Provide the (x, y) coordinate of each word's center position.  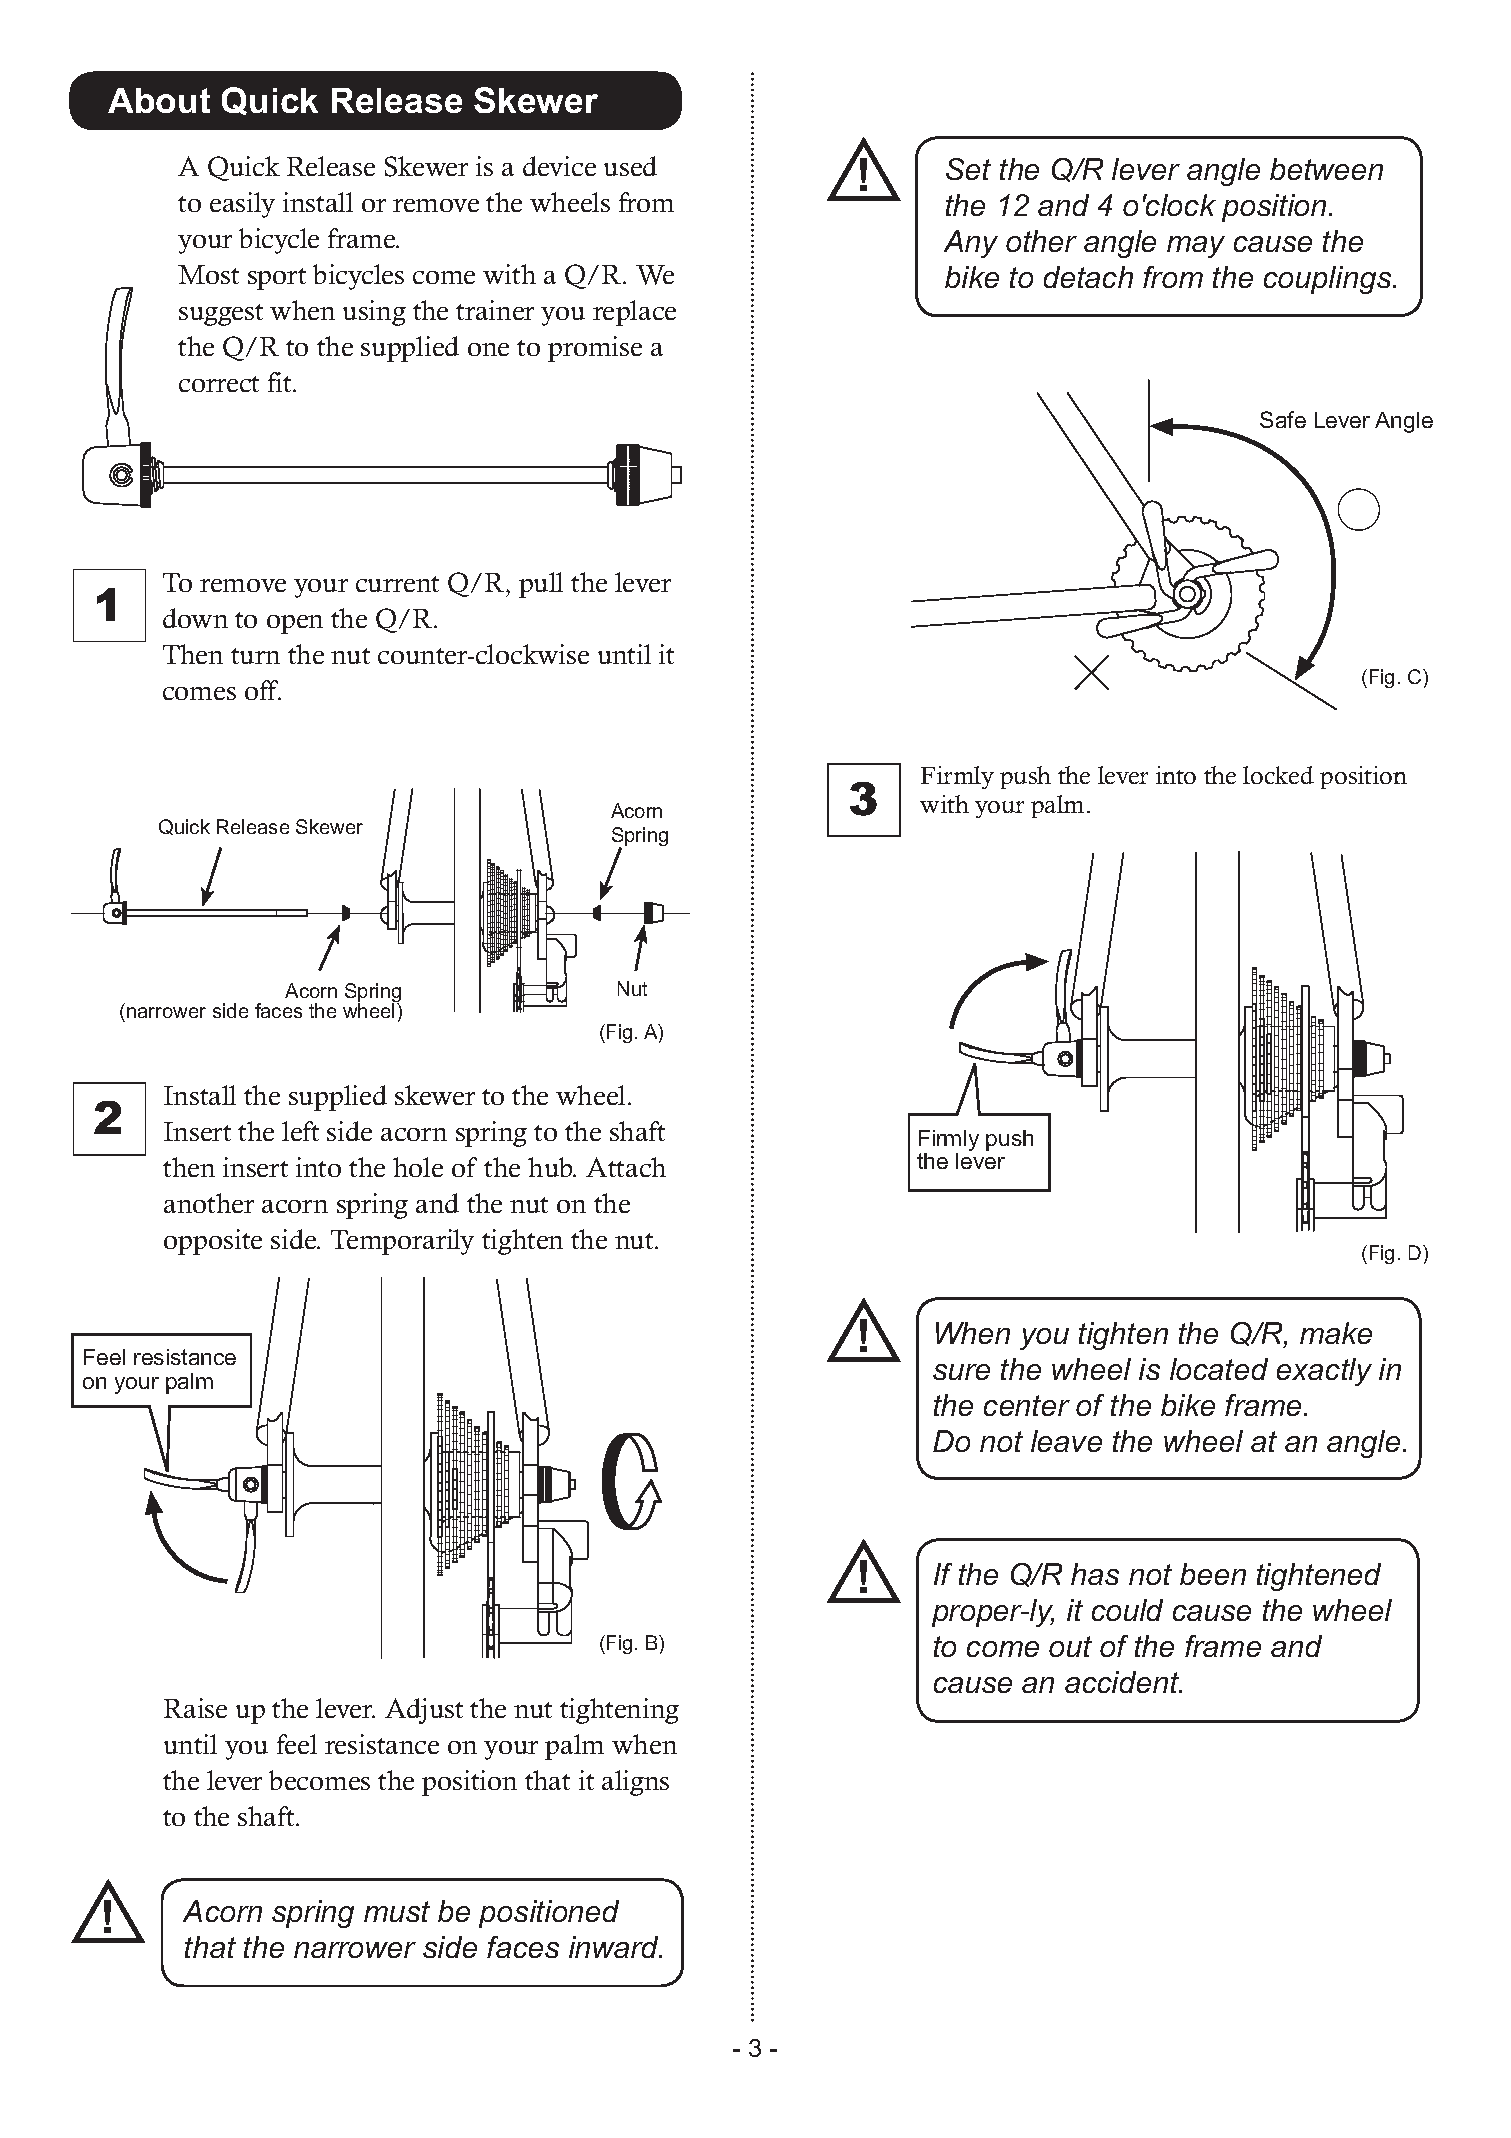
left (300, 1131)
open (295, 624)
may (1196, 247)
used (630, 166)
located (1219, 1369)
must (397, 1911)
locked (1278, 775)
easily (242, 205)
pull (541, 585)
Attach (626, 1167)
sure (961, 1372)
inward (615, 1947)
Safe (1283, 419)
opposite (213, 1242)
